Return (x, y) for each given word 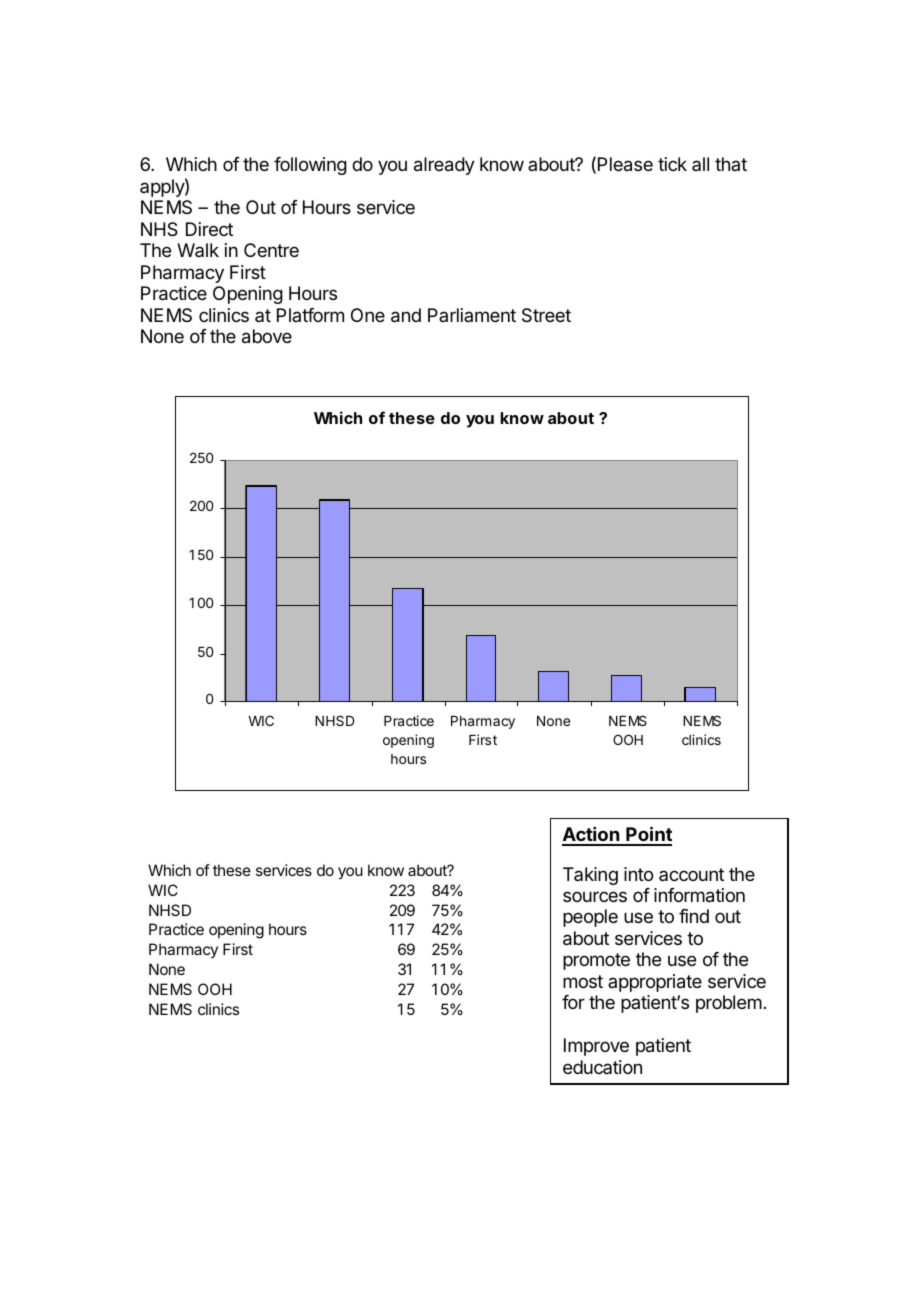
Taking (590, 876)
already (444, 166)
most (583, 981)
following (310, 166)
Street (546, 315)
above (267, 336)
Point (648, 835)
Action (591, 836)
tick (672, 164)
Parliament (472, 315)
